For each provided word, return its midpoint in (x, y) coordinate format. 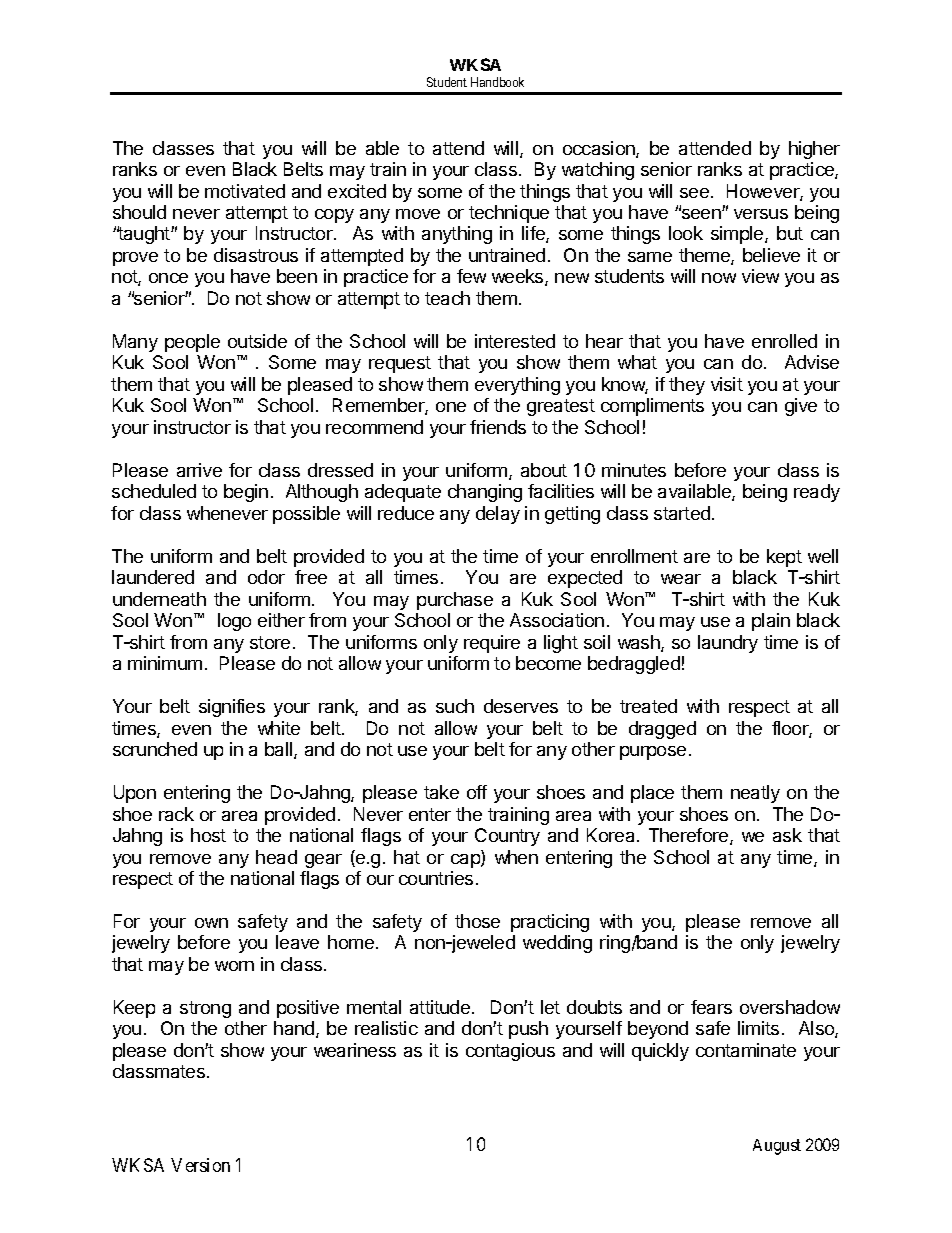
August (777, 1147)
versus (761, 214)
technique (509, 214)
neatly (755, 794)
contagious (510, 1052)
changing (485, 493)
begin (246, 493)
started (682, 513)
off (477, 792)
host (208, 835)
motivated (245, 191)
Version (200, 1165)
